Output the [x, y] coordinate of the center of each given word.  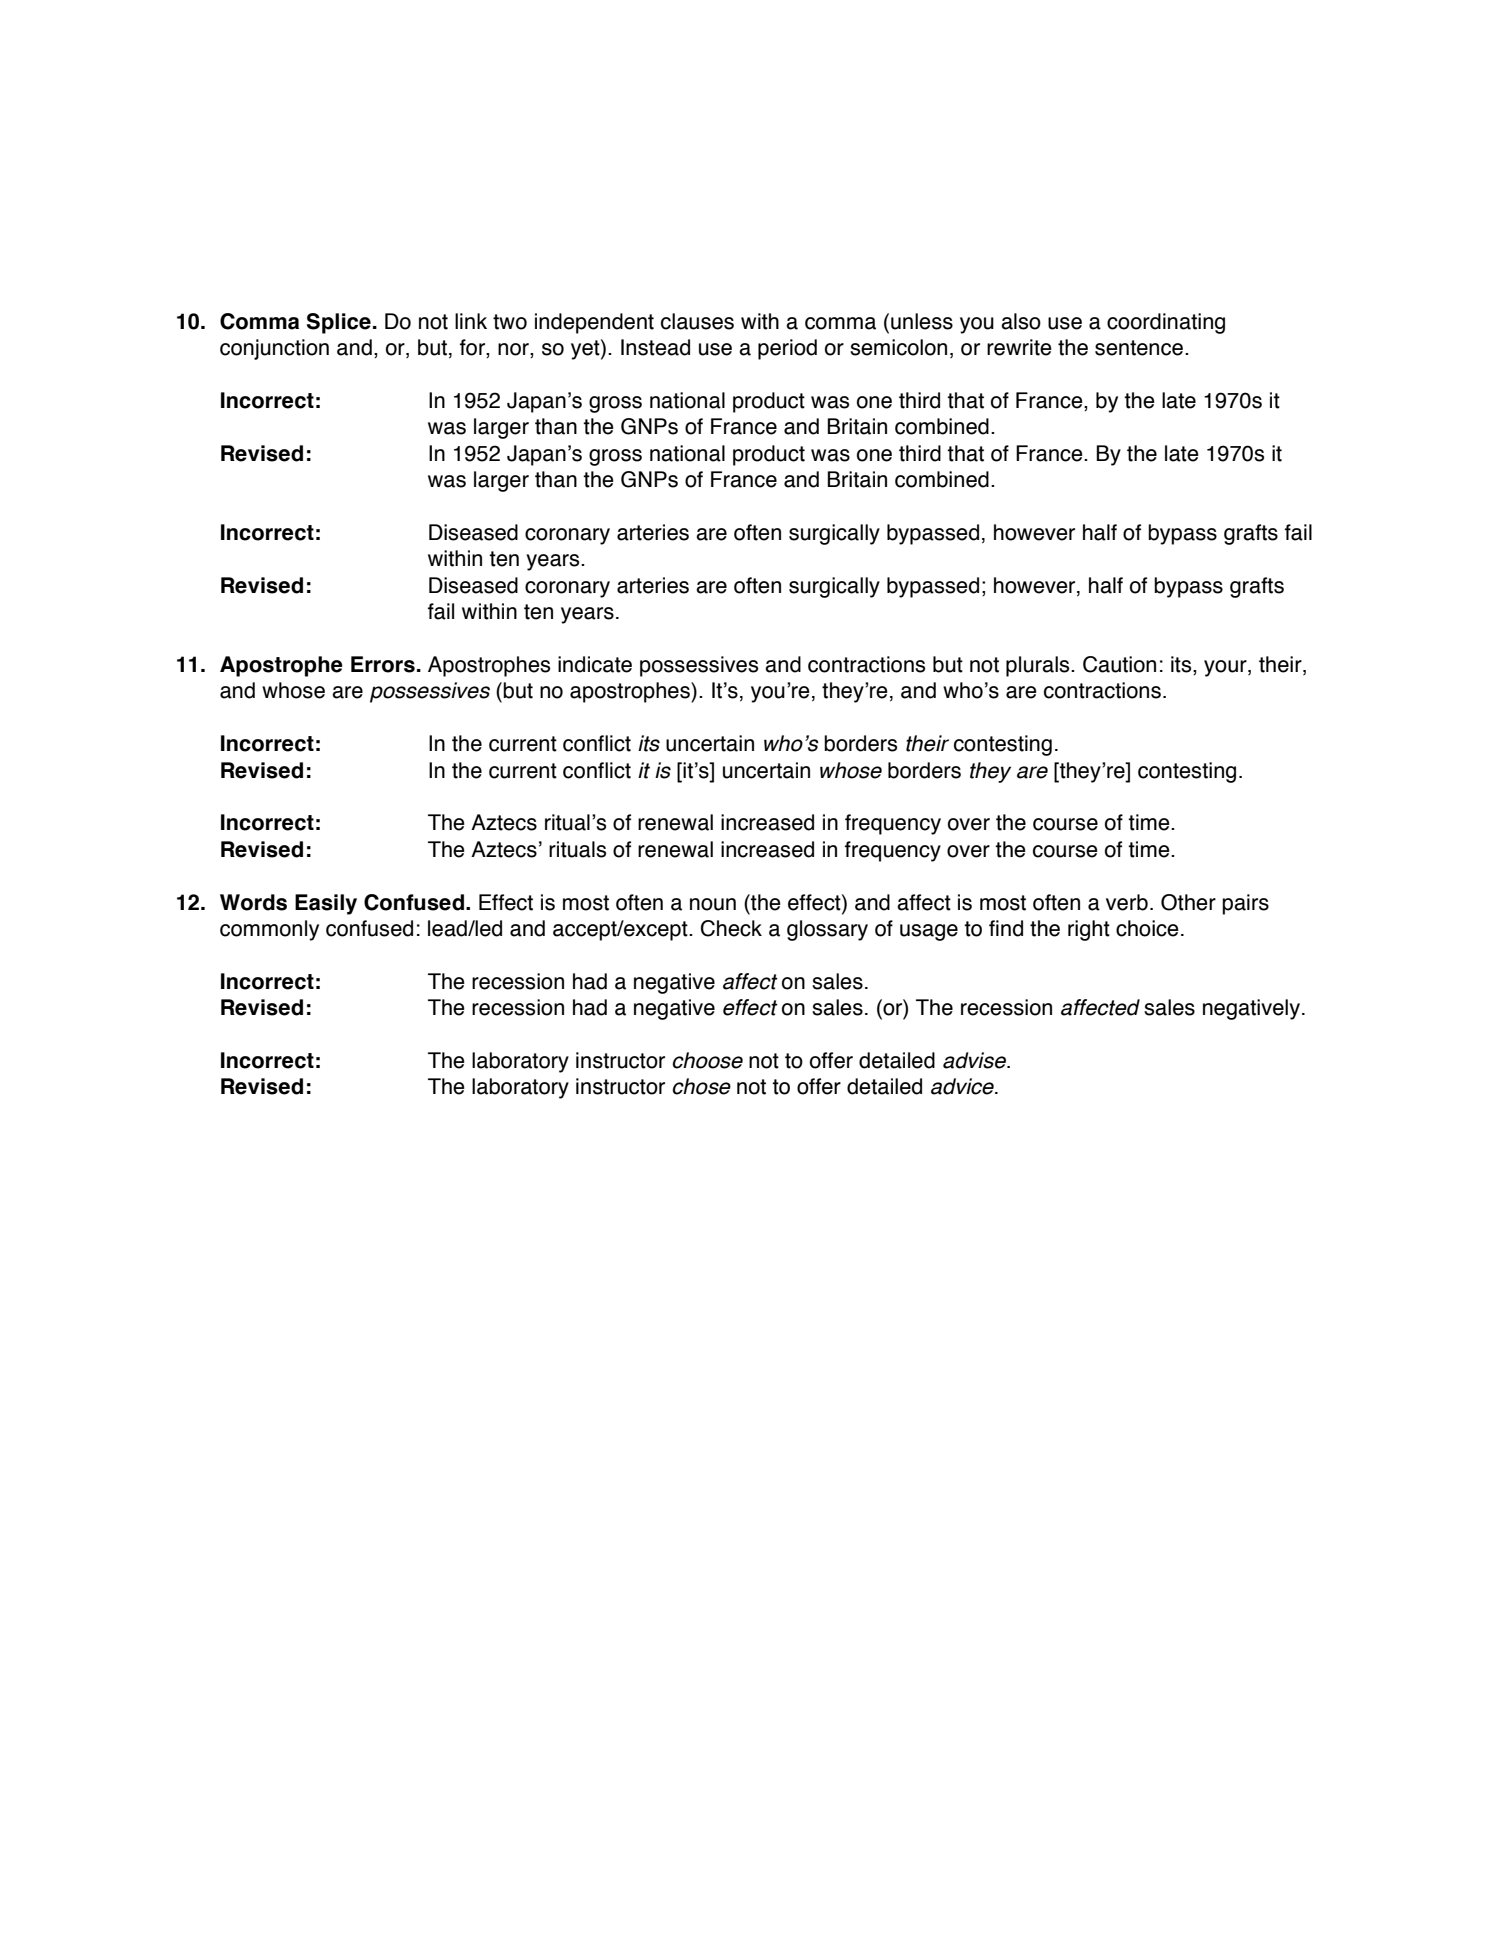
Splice [339, 323]
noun [713, 904]
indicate [595, 664]
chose [701, 1086]
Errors [383, 664]
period [787, 349]
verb [1127, 902]
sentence [1139, 348]
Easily [326, 904]
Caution [1119, 664]
